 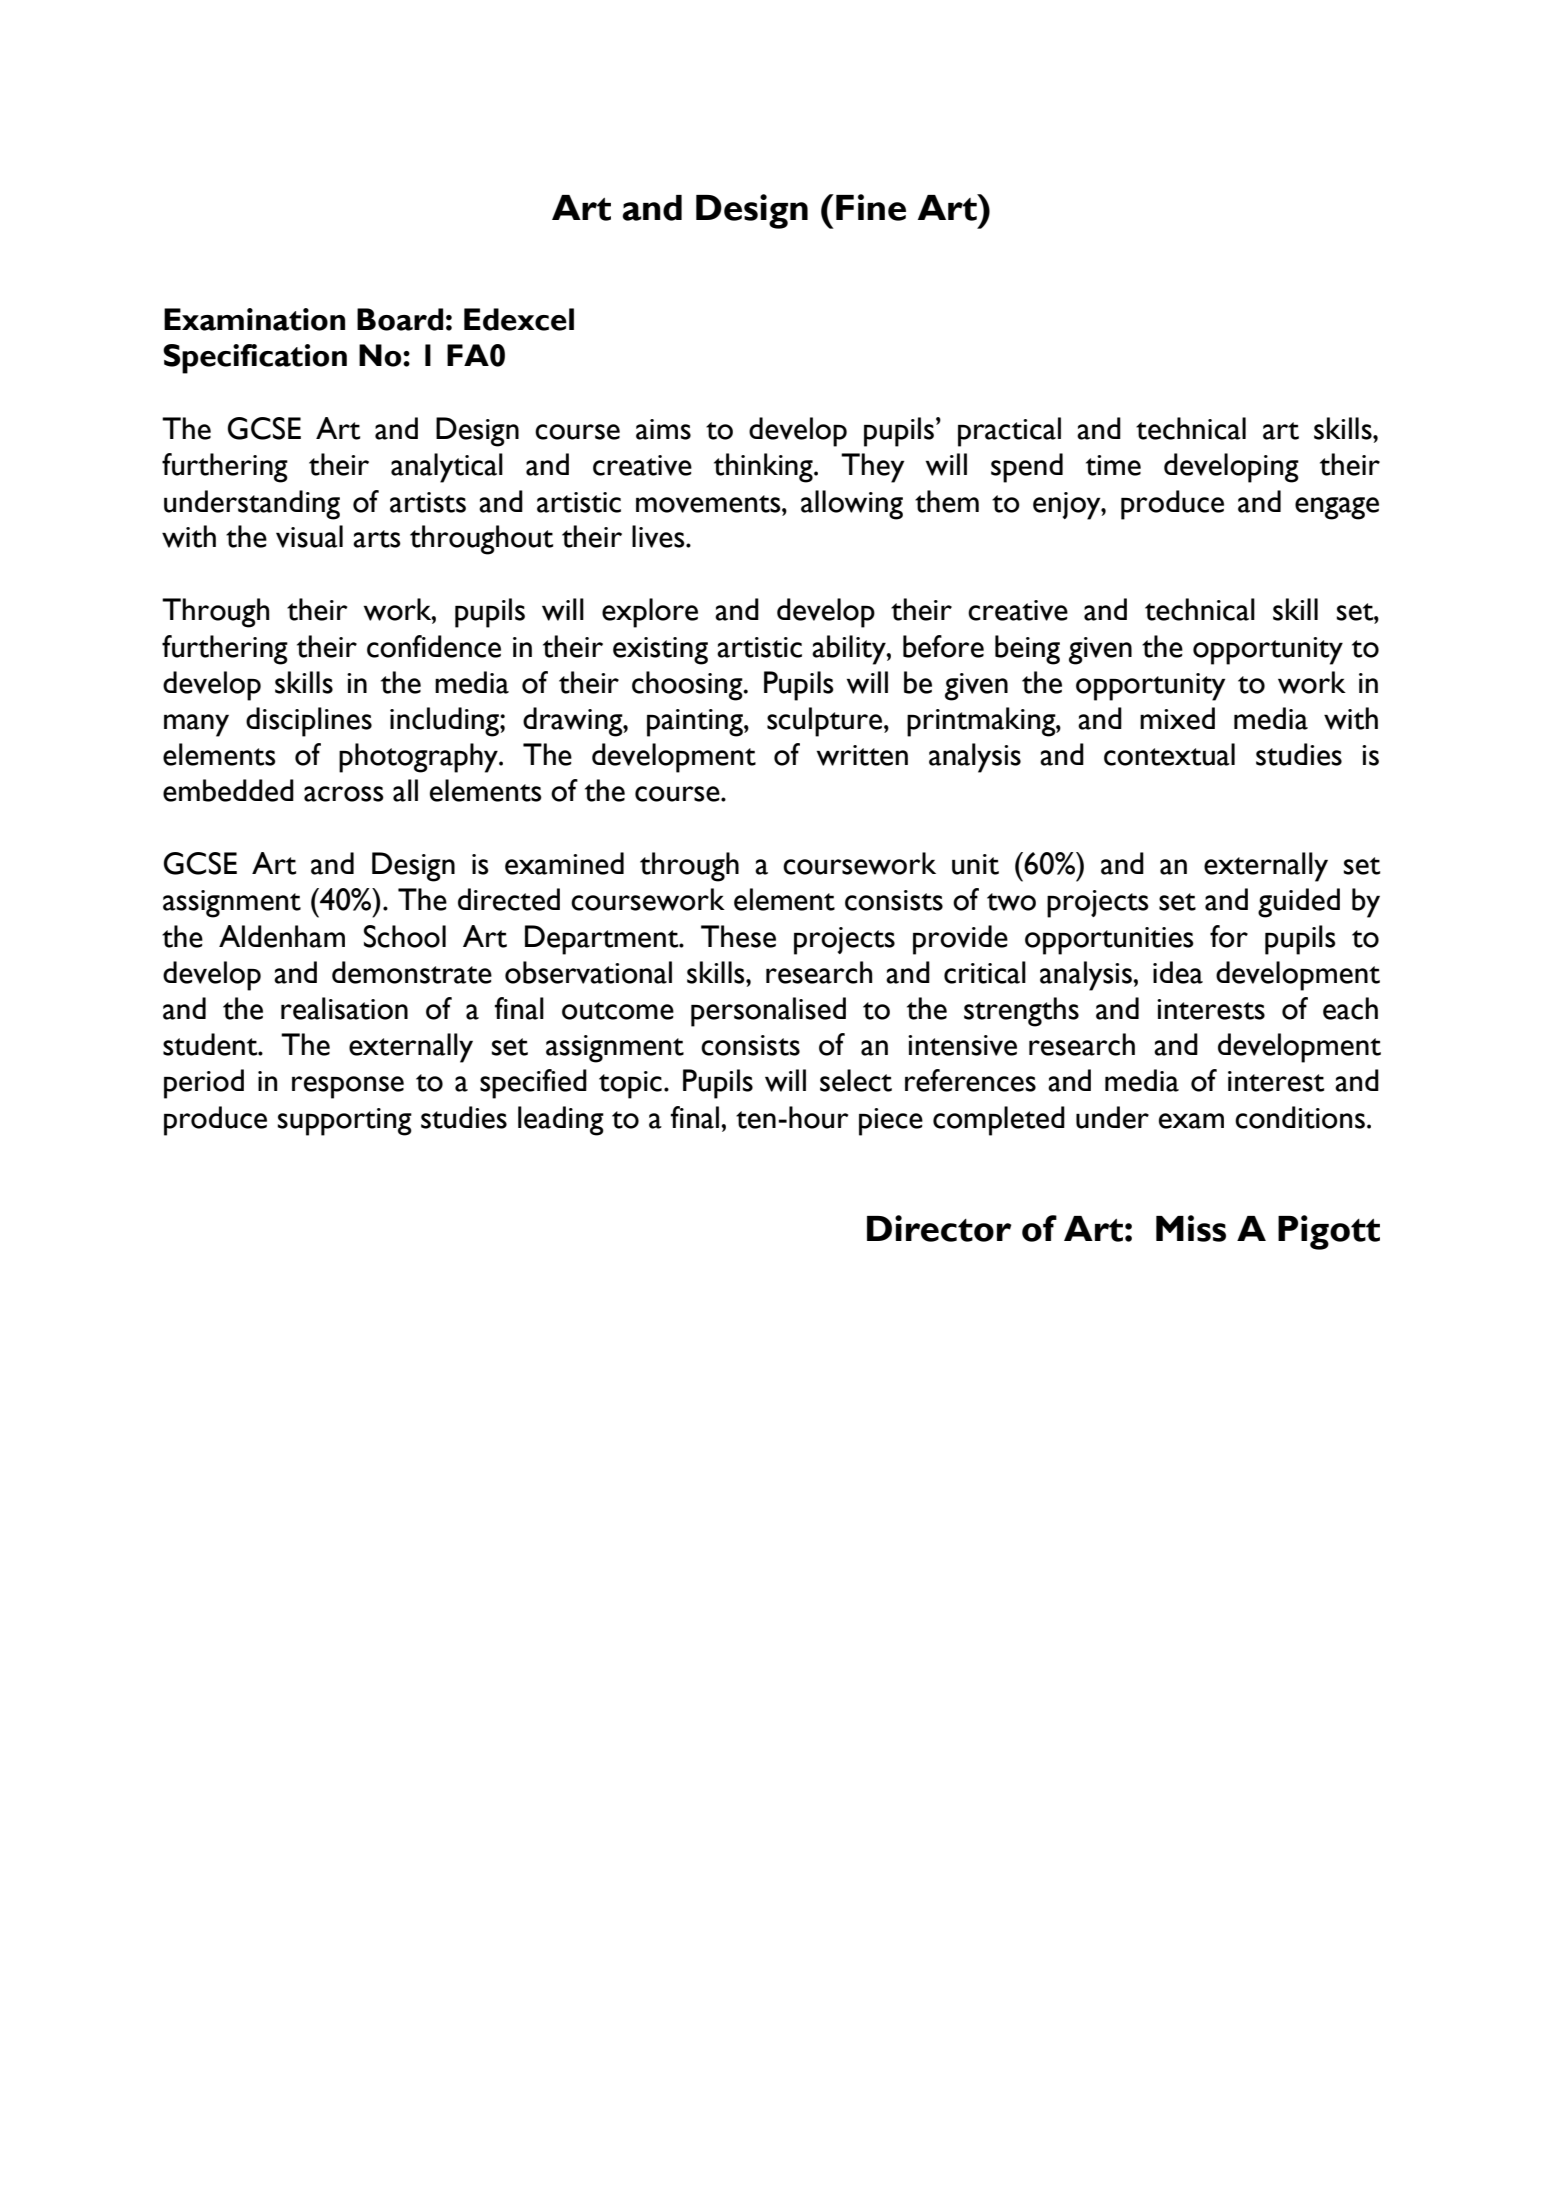 I want to click on sculpture, so click(x=826, y=722).
